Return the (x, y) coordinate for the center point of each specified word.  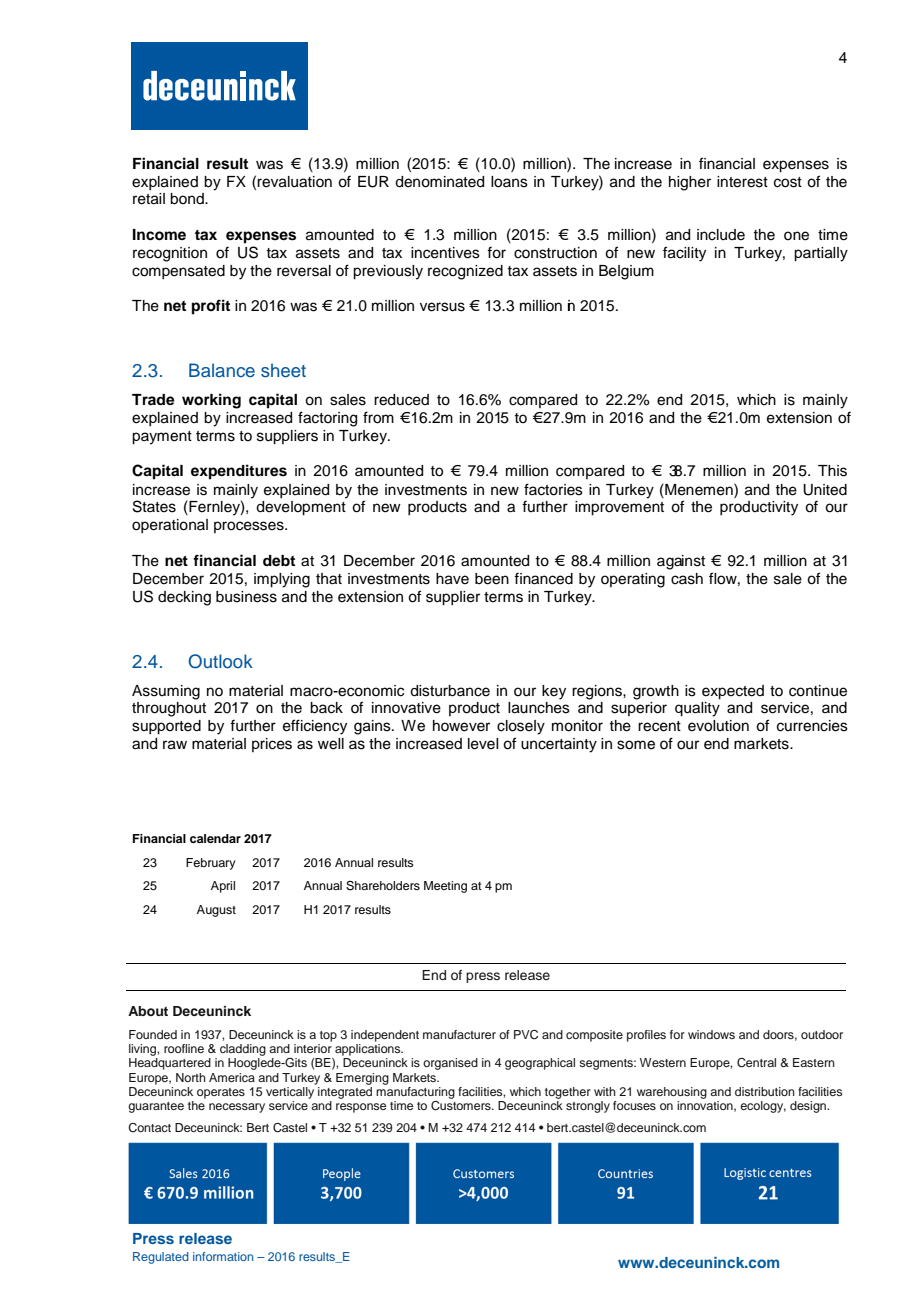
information (223, 1256)
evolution (718, 726)
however (461, 726)
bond (188, 199)
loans (509, 182)
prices (272, 745)
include (721, 235)
